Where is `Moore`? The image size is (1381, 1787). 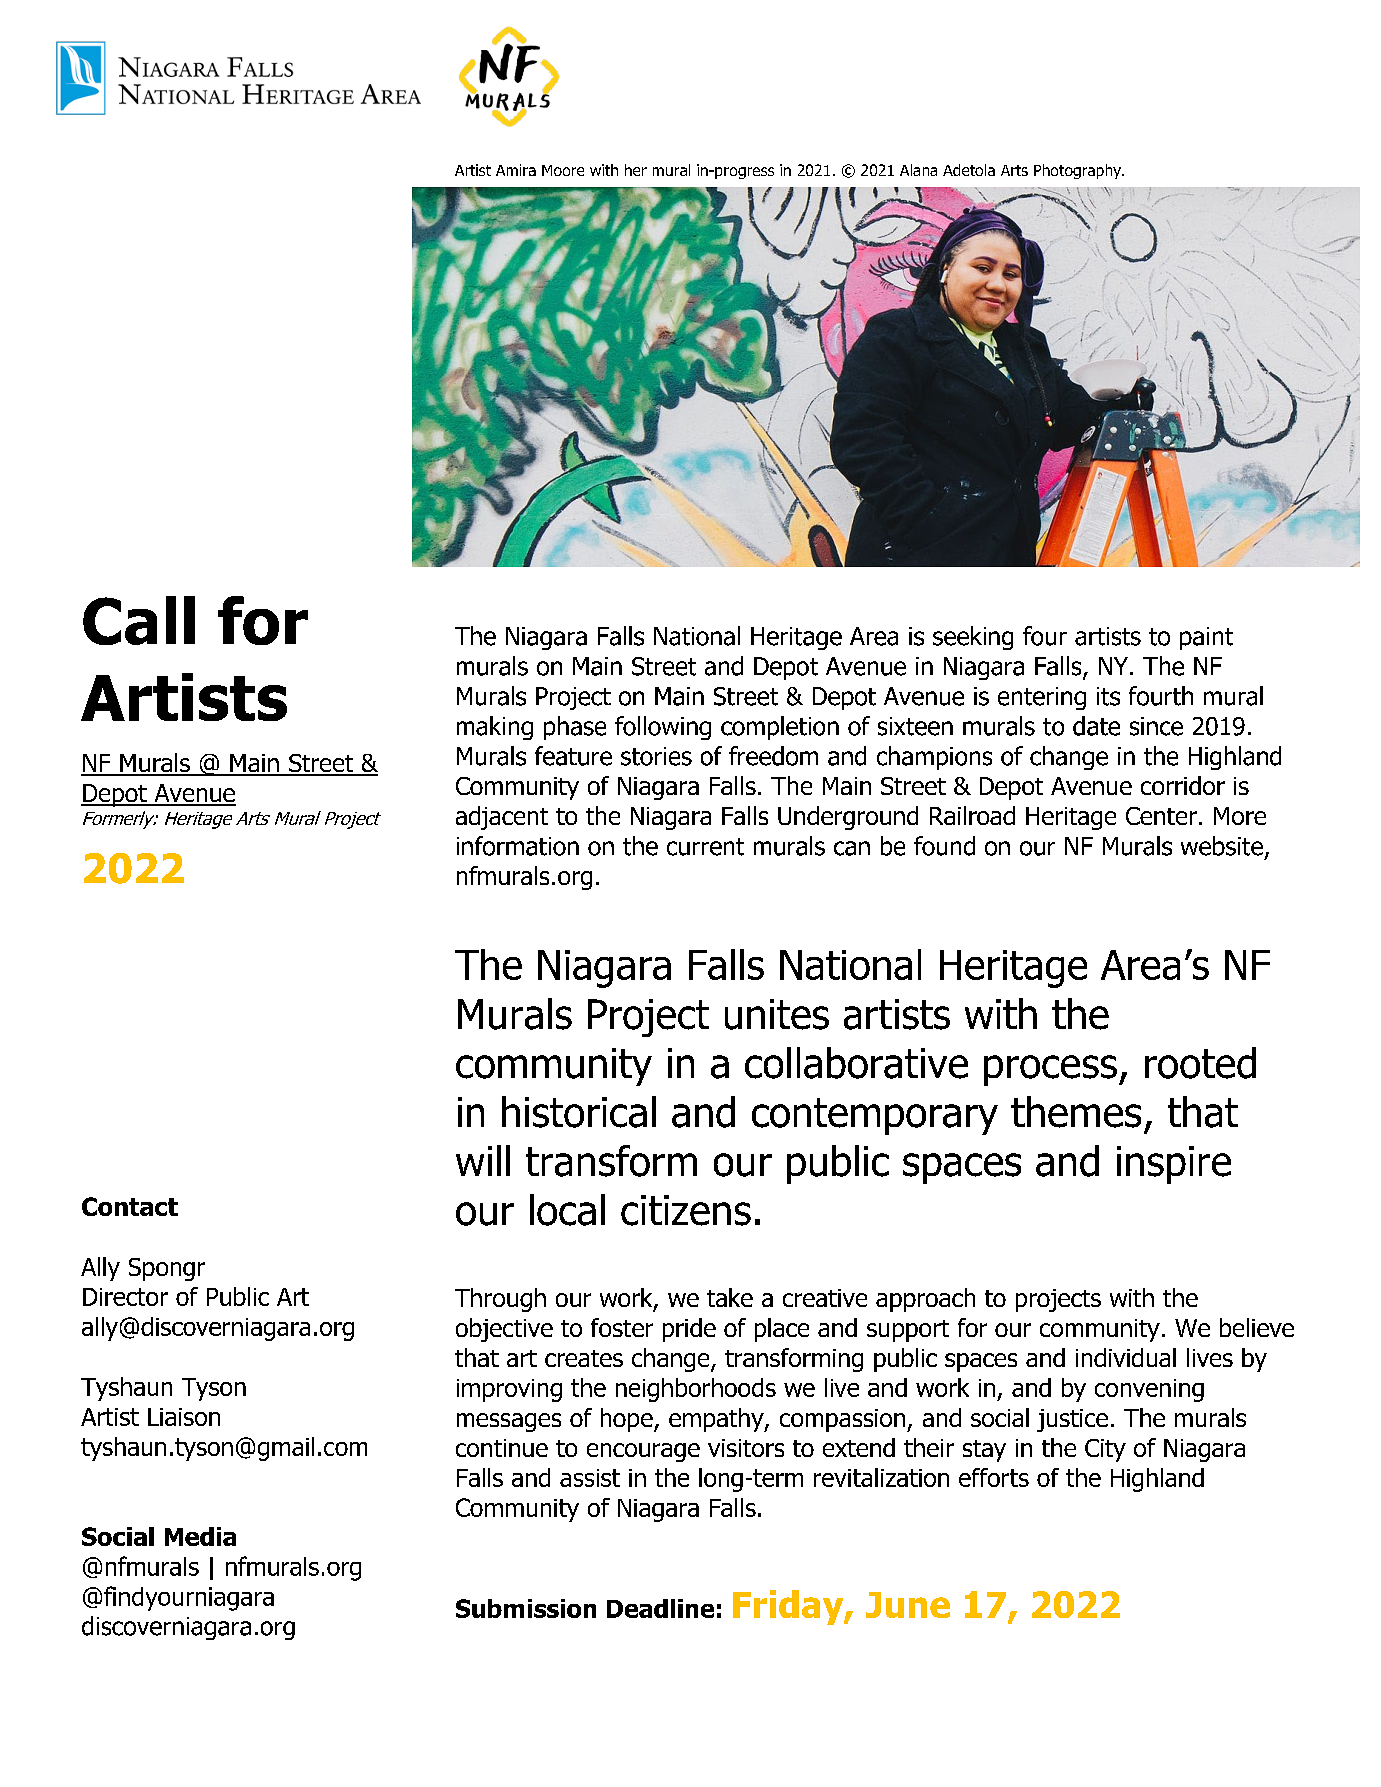 Moore is located at coordinates (563, 170).
